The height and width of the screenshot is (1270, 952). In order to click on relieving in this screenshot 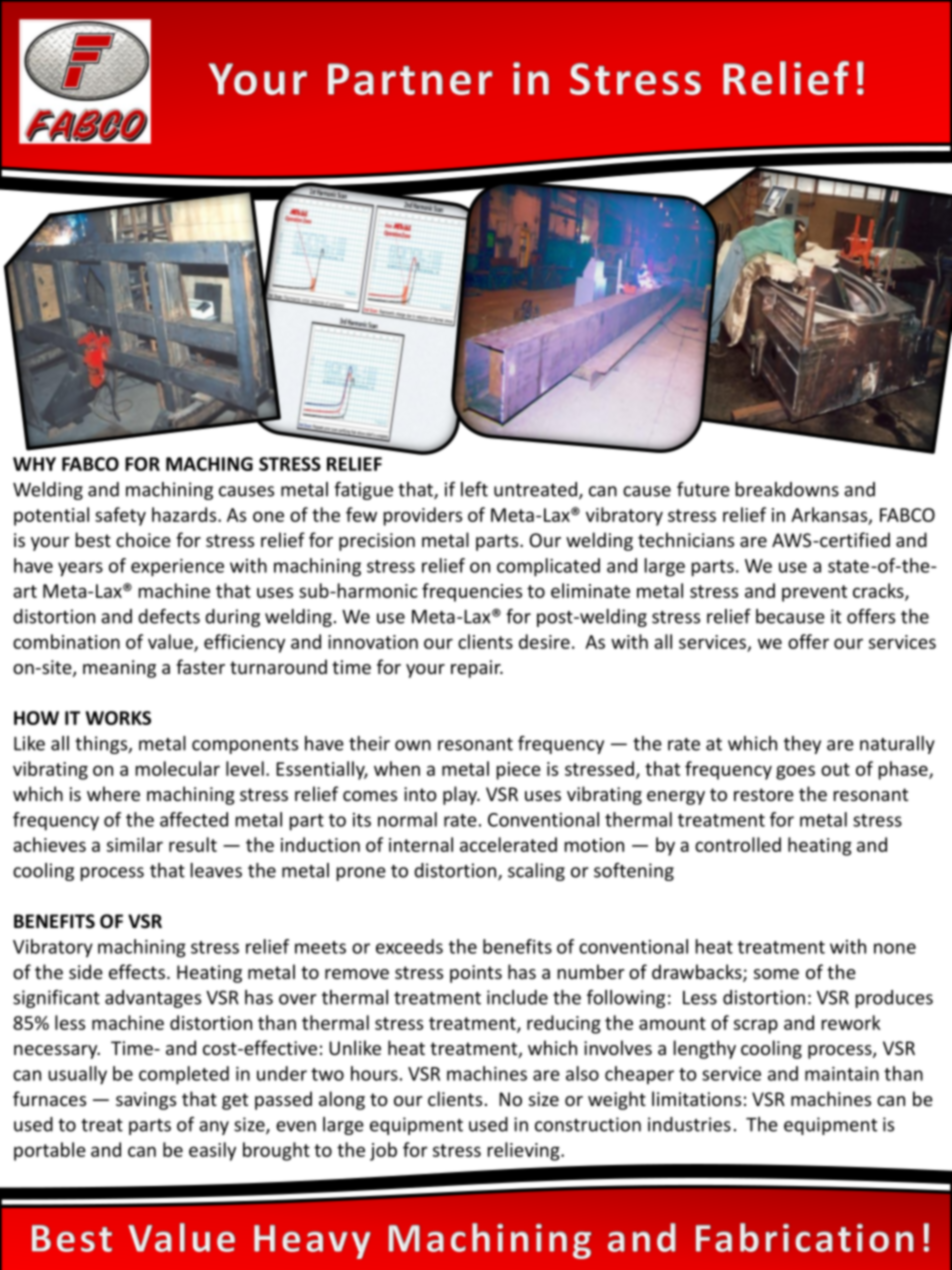, I will do `click(525, 1151)`.
